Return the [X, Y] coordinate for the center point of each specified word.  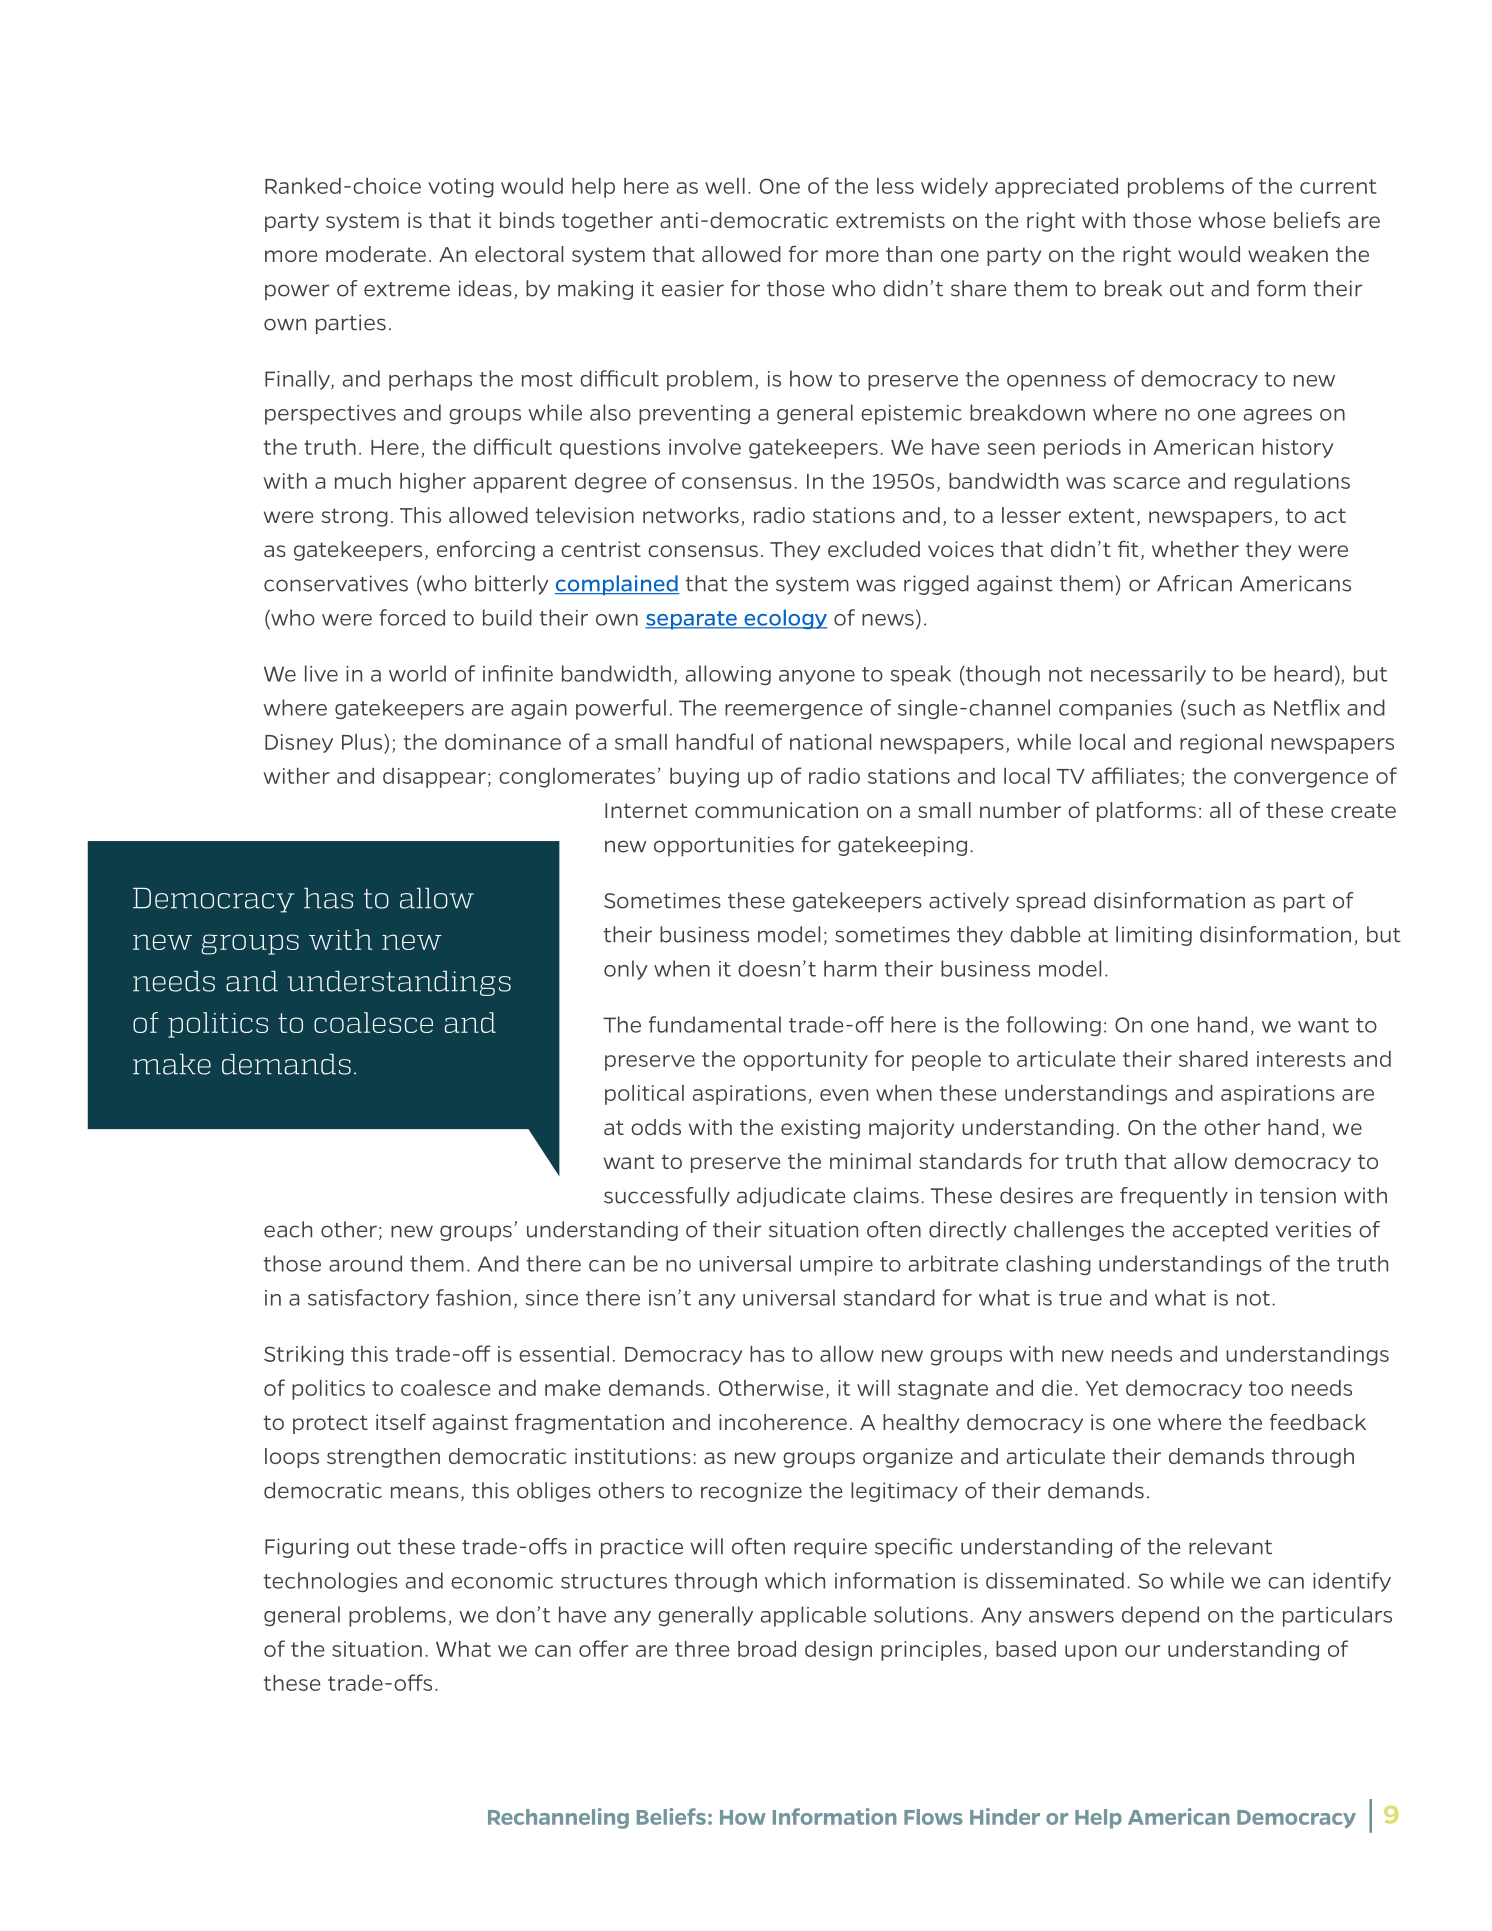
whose [1232, 220]
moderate [376, 254]
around [365, 1263]
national [830, 742]
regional [1221, 744]
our [1142, 1651]
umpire [836, 1266]
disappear [434, 778]
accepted [1220, 1231]
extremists [890, 220]
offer [603, 1648]
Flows [933, 1817]
